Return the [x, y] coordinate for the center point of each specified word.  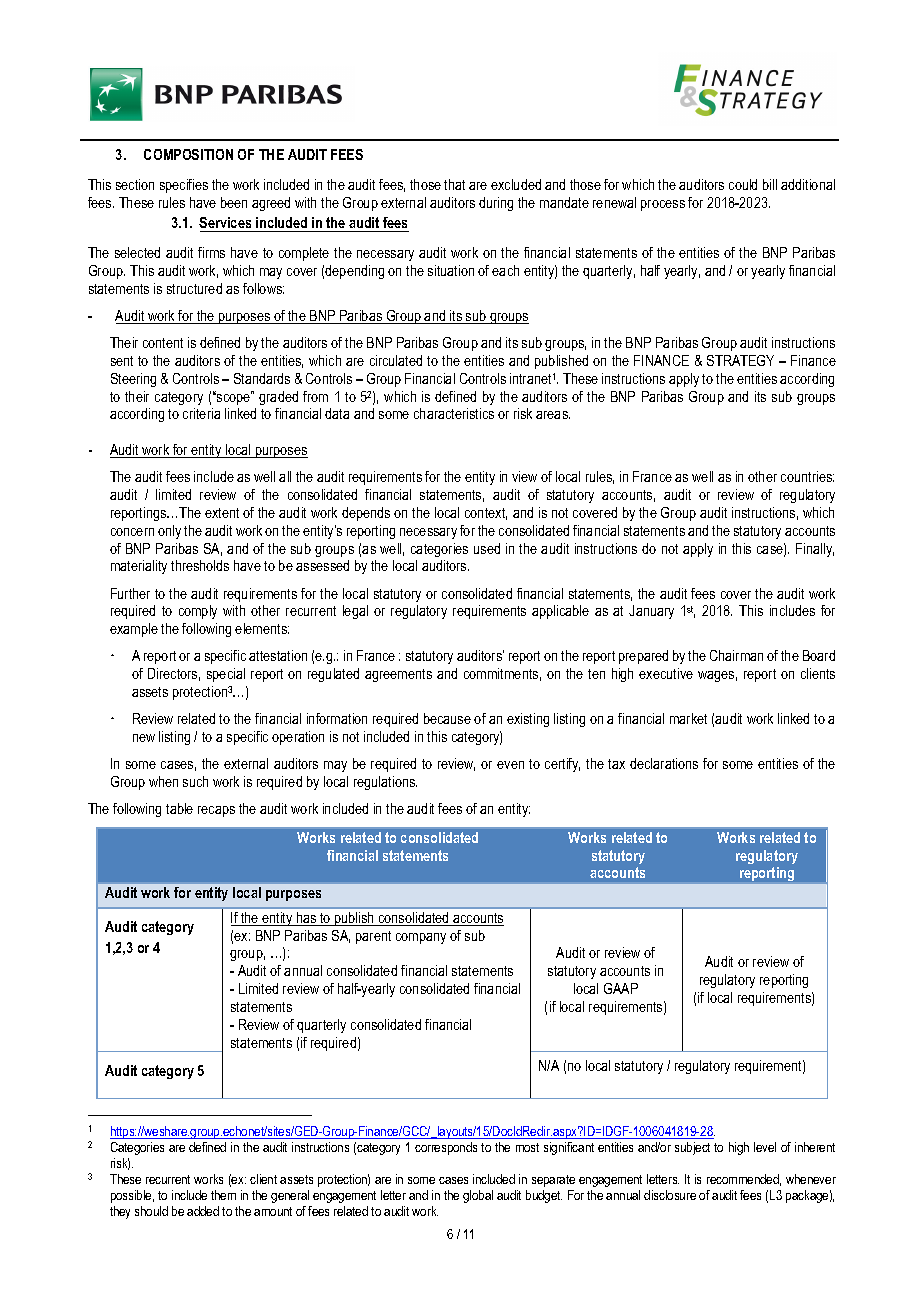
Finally [815, 550]
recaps [216, 811]
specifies [184, 186]
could [743, 184]
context [486, 514]
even [510, 765]
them [223, 1195]
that [454, 184]
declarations [664, 763]
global [478, 1196]
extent [222, 513]
